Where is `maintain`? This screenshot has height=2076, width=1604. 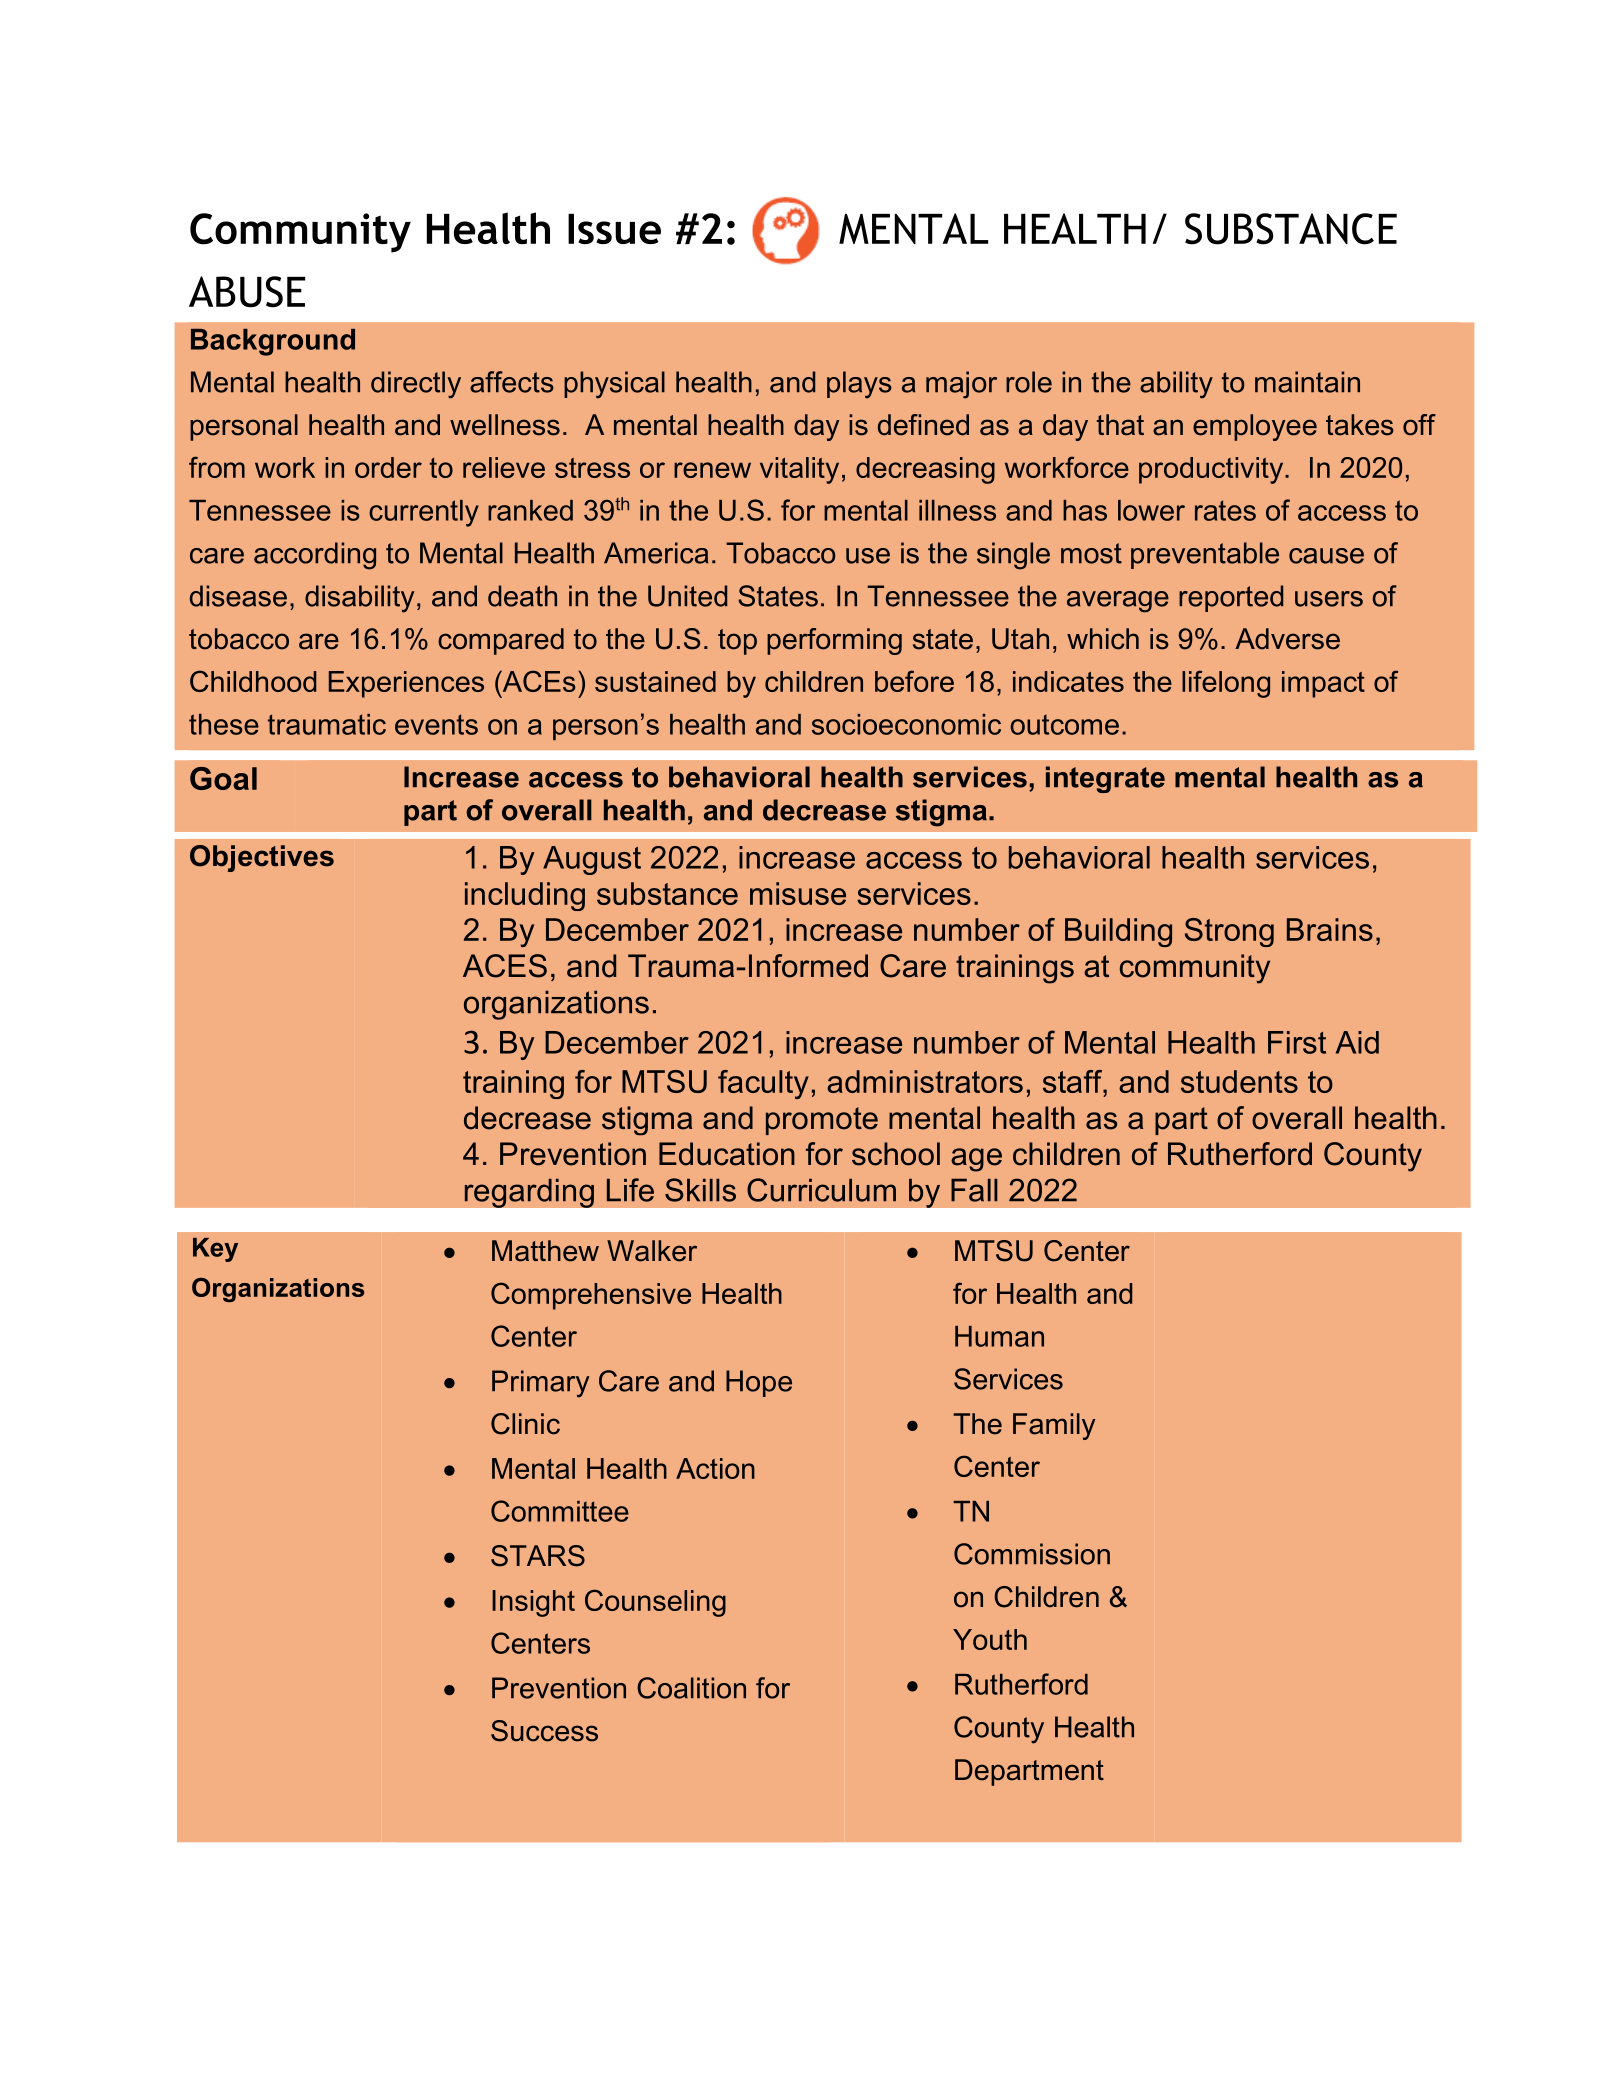 maintain is located at coordinates (1307, 382).
